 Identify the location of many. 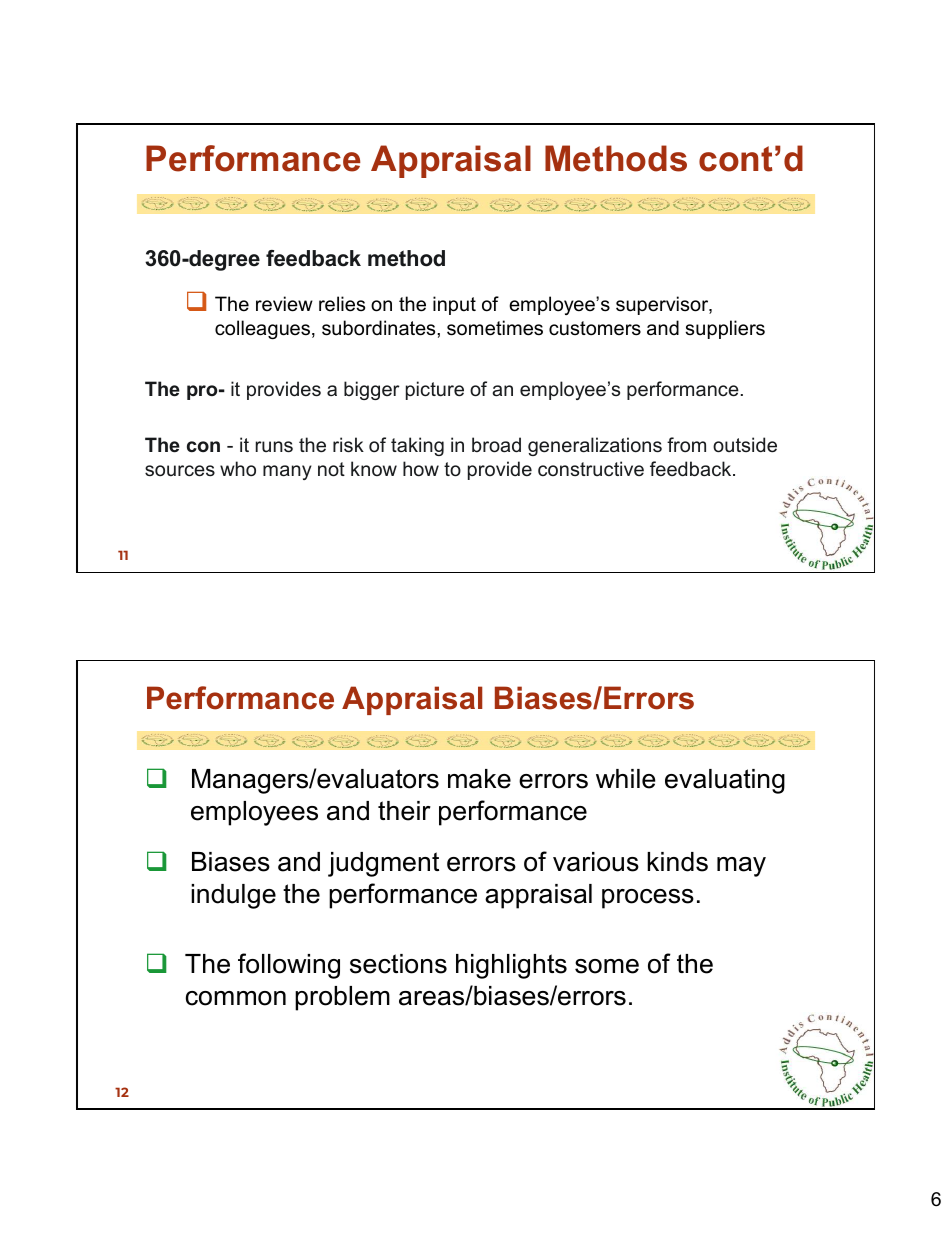
(287, 472).
